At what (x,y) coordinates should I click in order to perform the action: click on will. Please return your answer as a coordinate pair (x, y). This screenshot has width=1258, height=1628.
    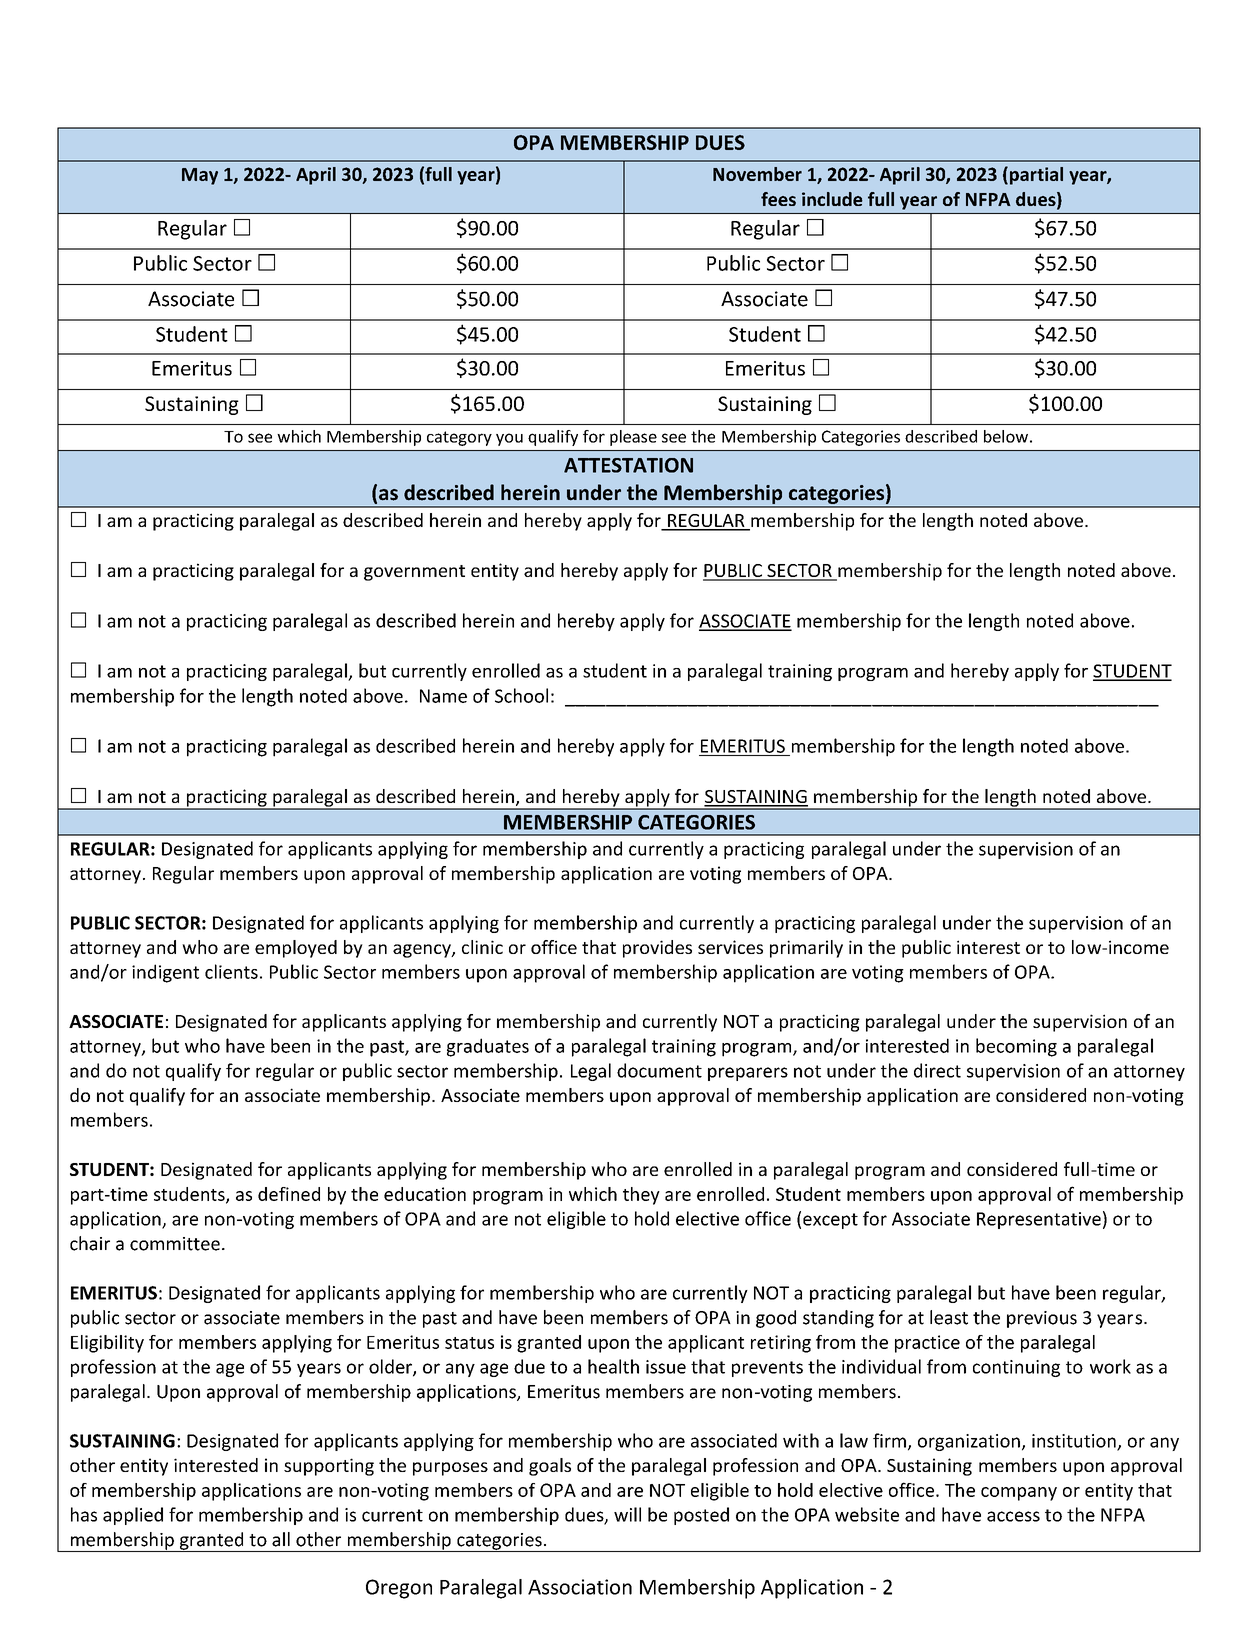
    Looking at the image, I should click on (627, 1514).
